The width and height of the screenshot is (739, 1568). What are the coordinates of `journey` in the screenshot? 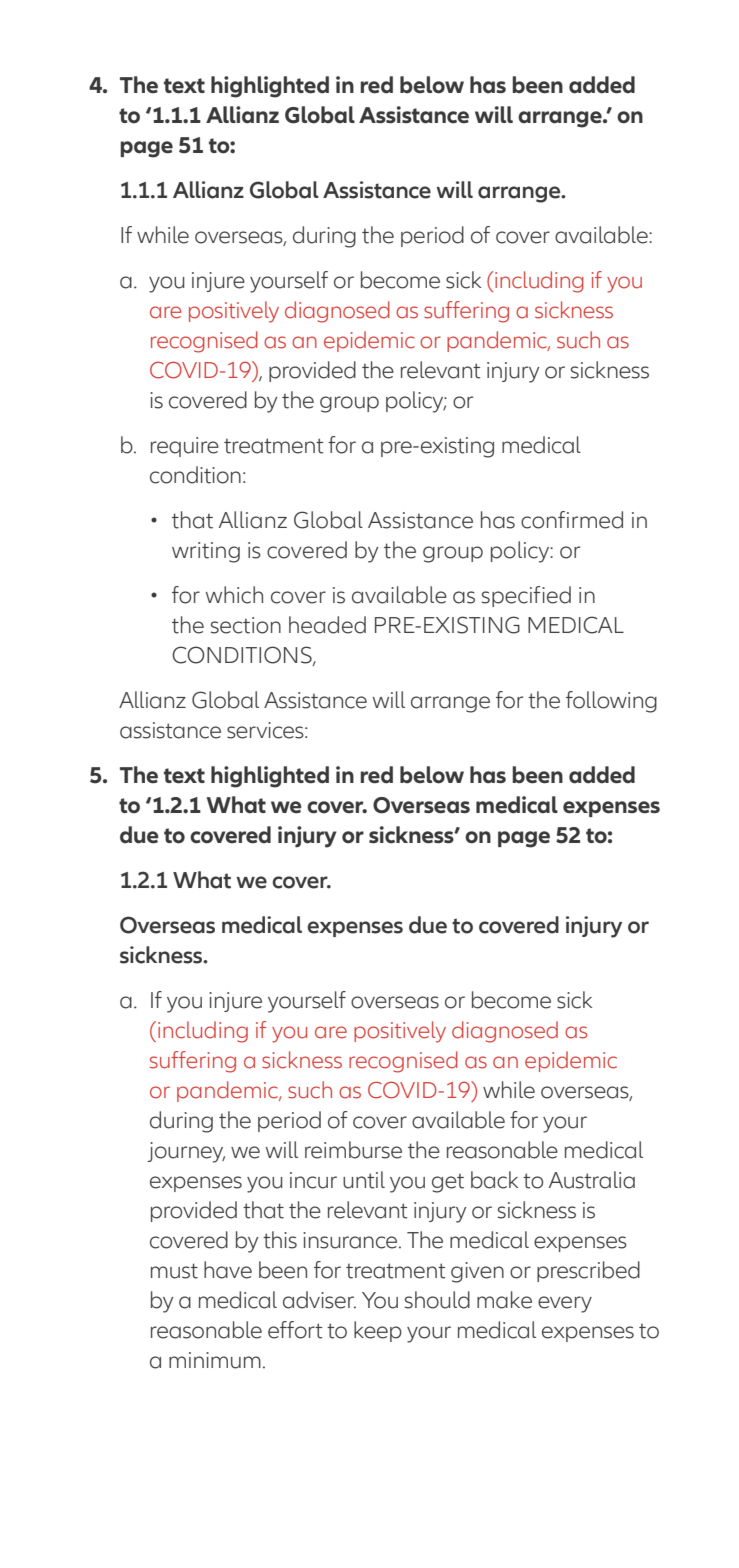 It's located at (186, 1152).
